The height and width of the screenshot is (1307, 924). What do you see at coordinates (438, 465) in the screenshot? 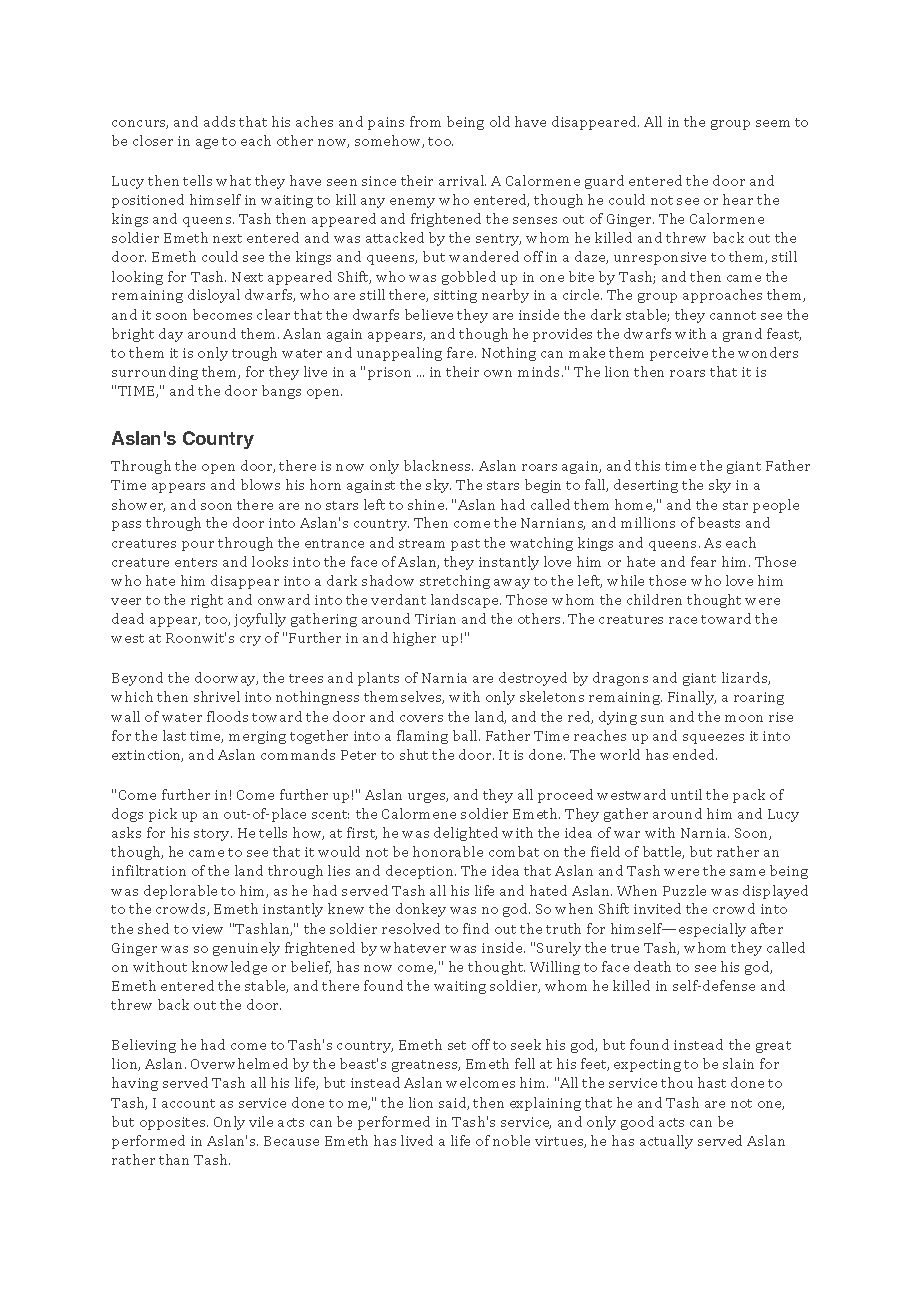
I see `blackness` at bounding box center [438, 465].
